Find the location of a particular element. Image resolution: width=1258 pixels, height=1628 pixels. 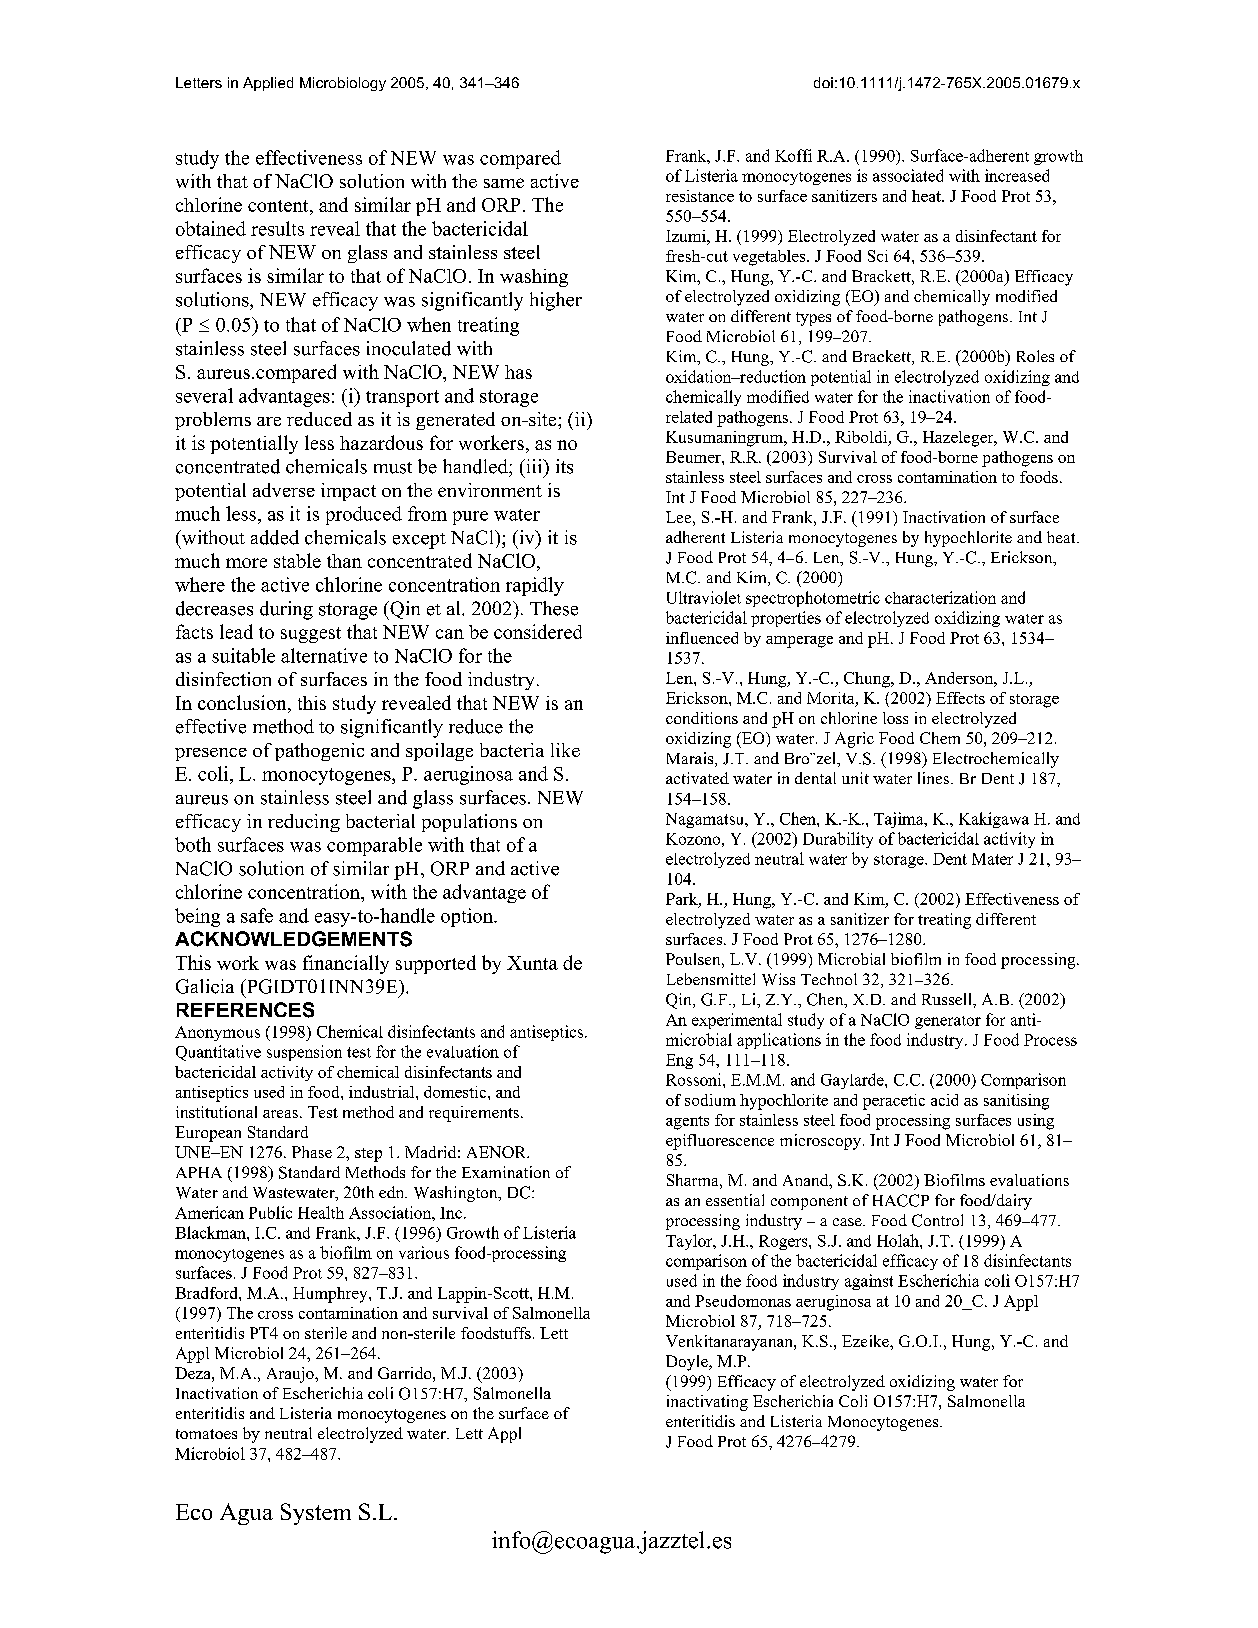

activated is located at coordinates (697, 778).
